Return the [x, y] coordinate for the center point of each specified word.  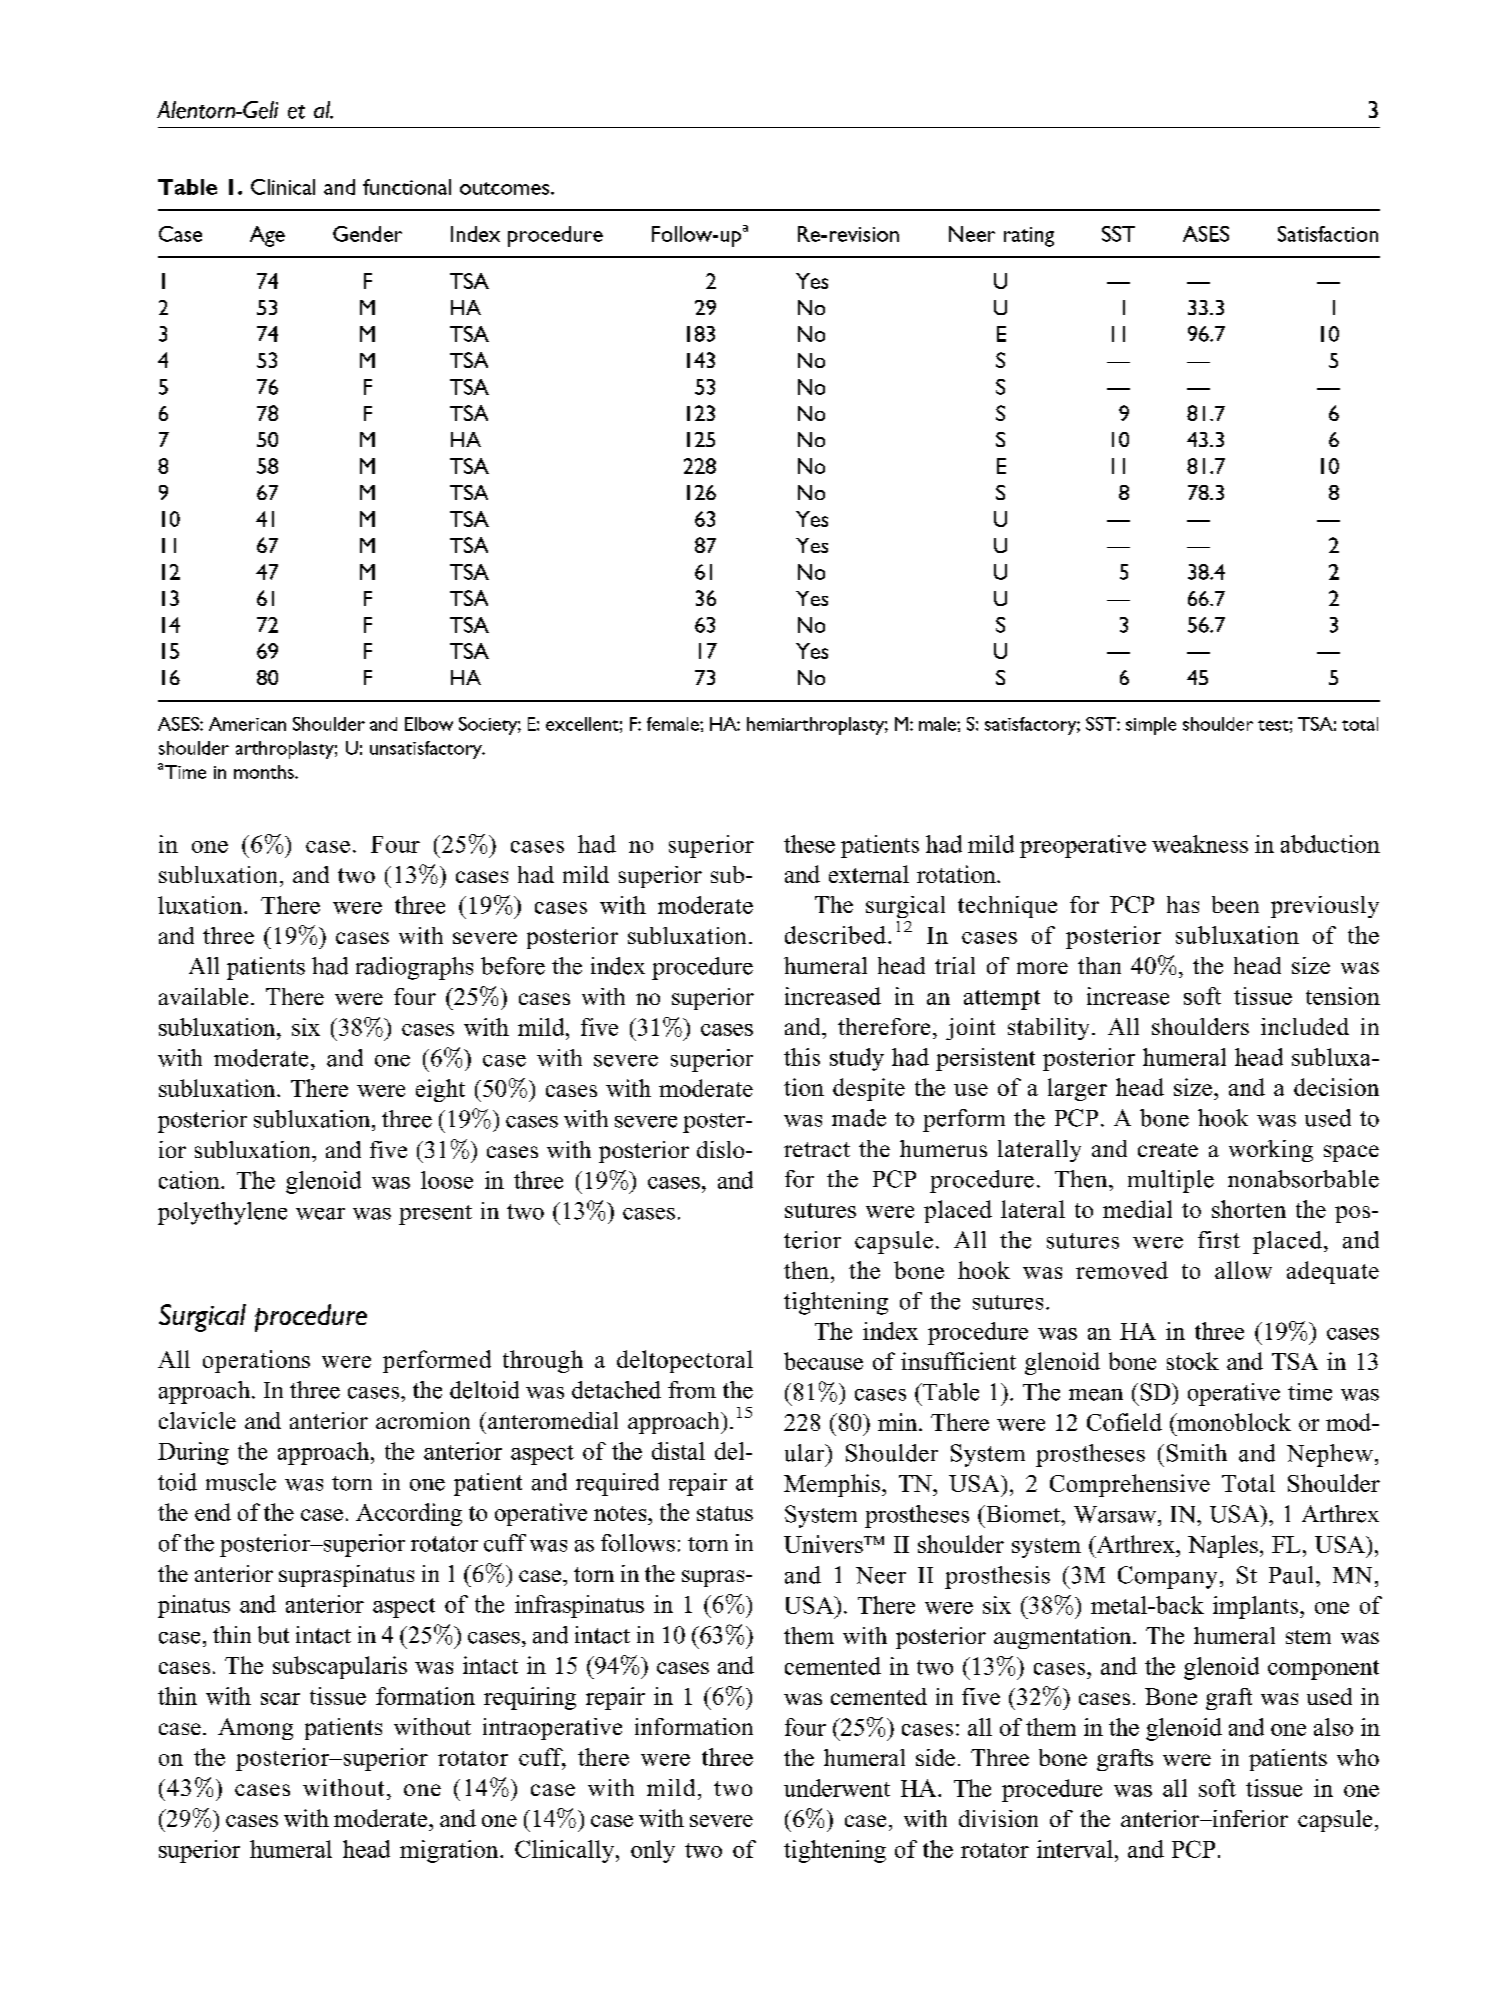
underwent [837, 1788]
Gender [367, 234]
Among [255, 1729]
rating [1029, 237]
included [1305, 1026]
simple [1151, 726]
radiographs [414, 968]
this [802, 1057]
